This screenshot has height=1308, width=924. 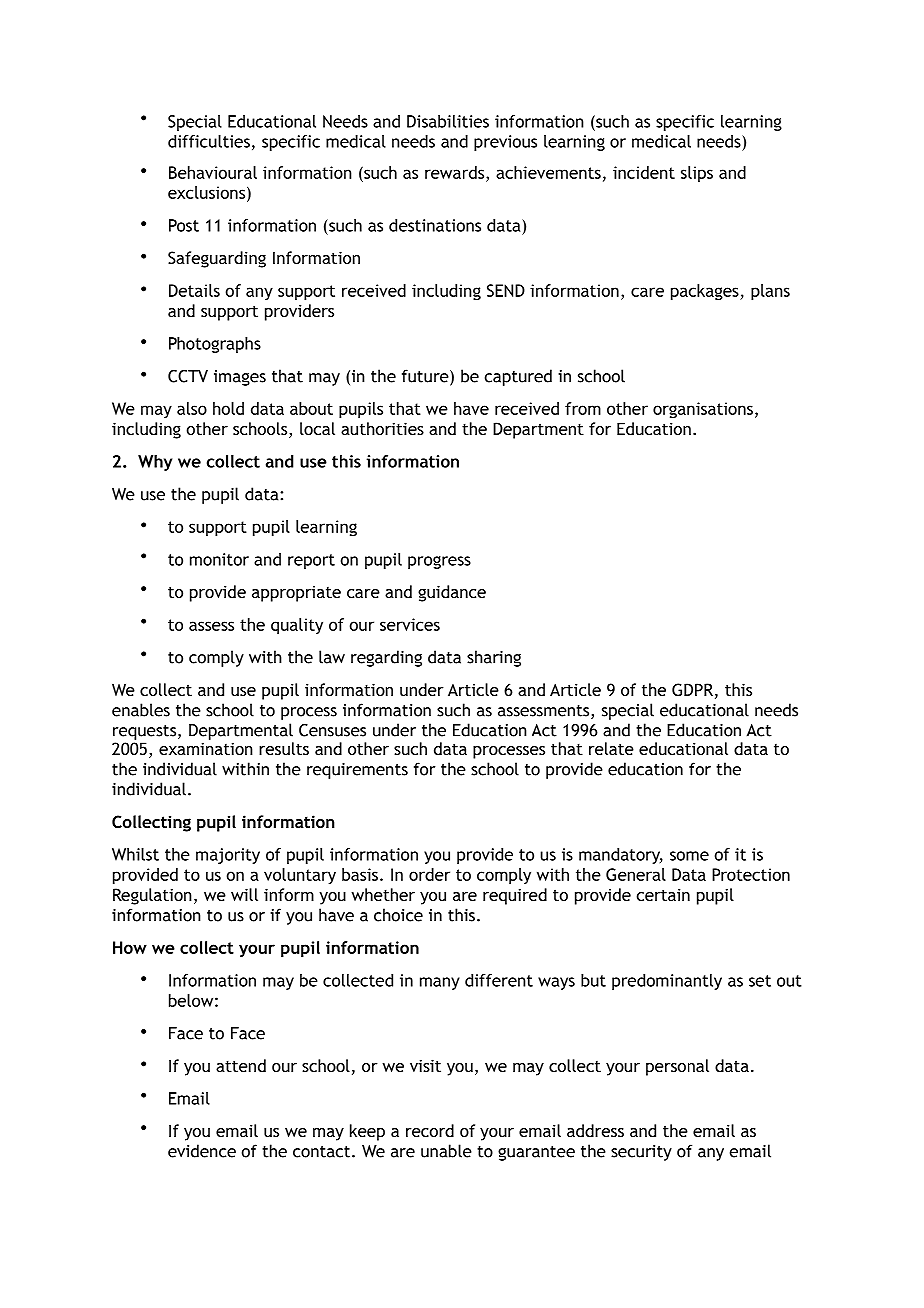 I want to click on record, so click(x=430, y=1130).
